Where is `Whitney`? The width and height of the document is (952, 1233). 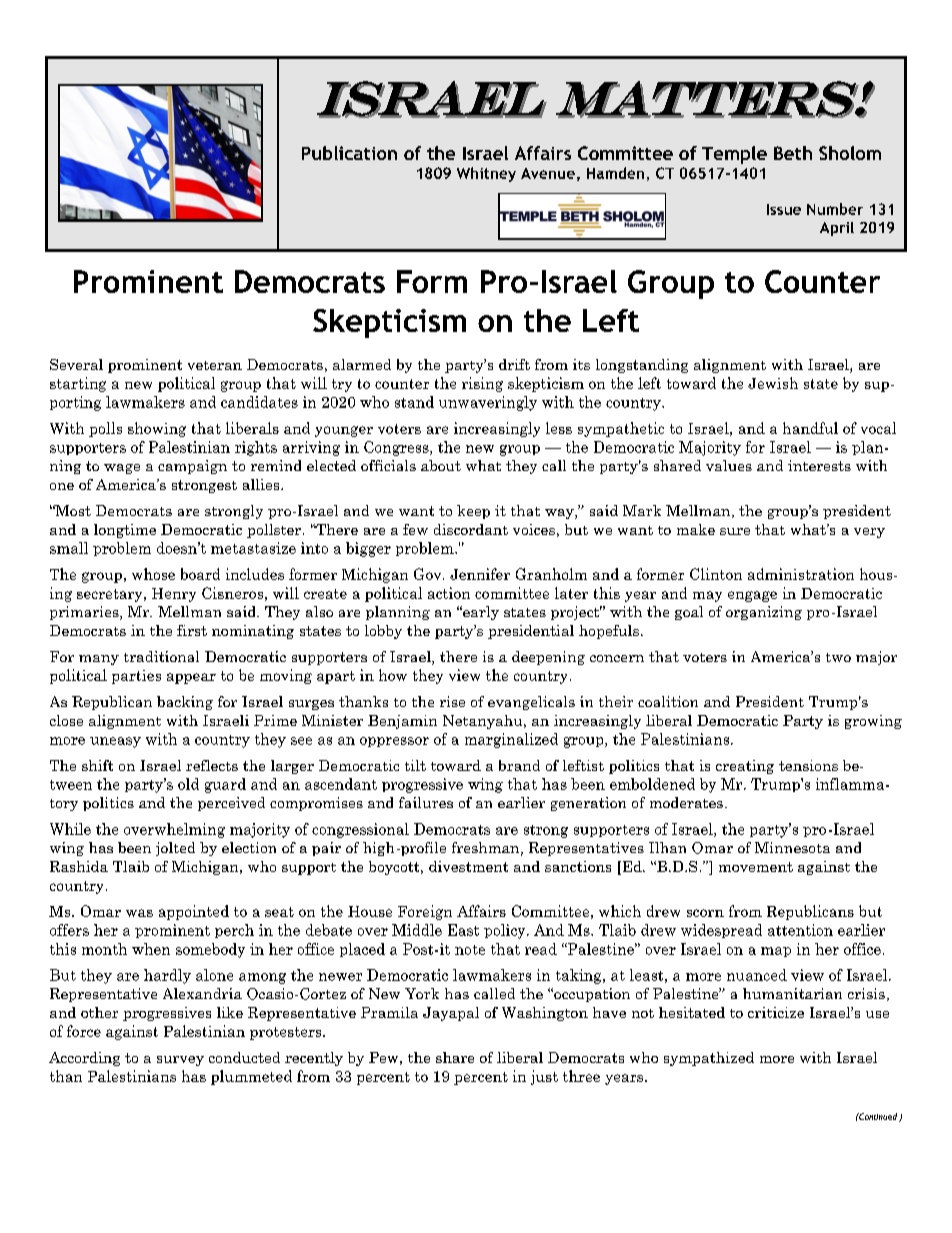 Whitney is located at coordinates (486, 174).
